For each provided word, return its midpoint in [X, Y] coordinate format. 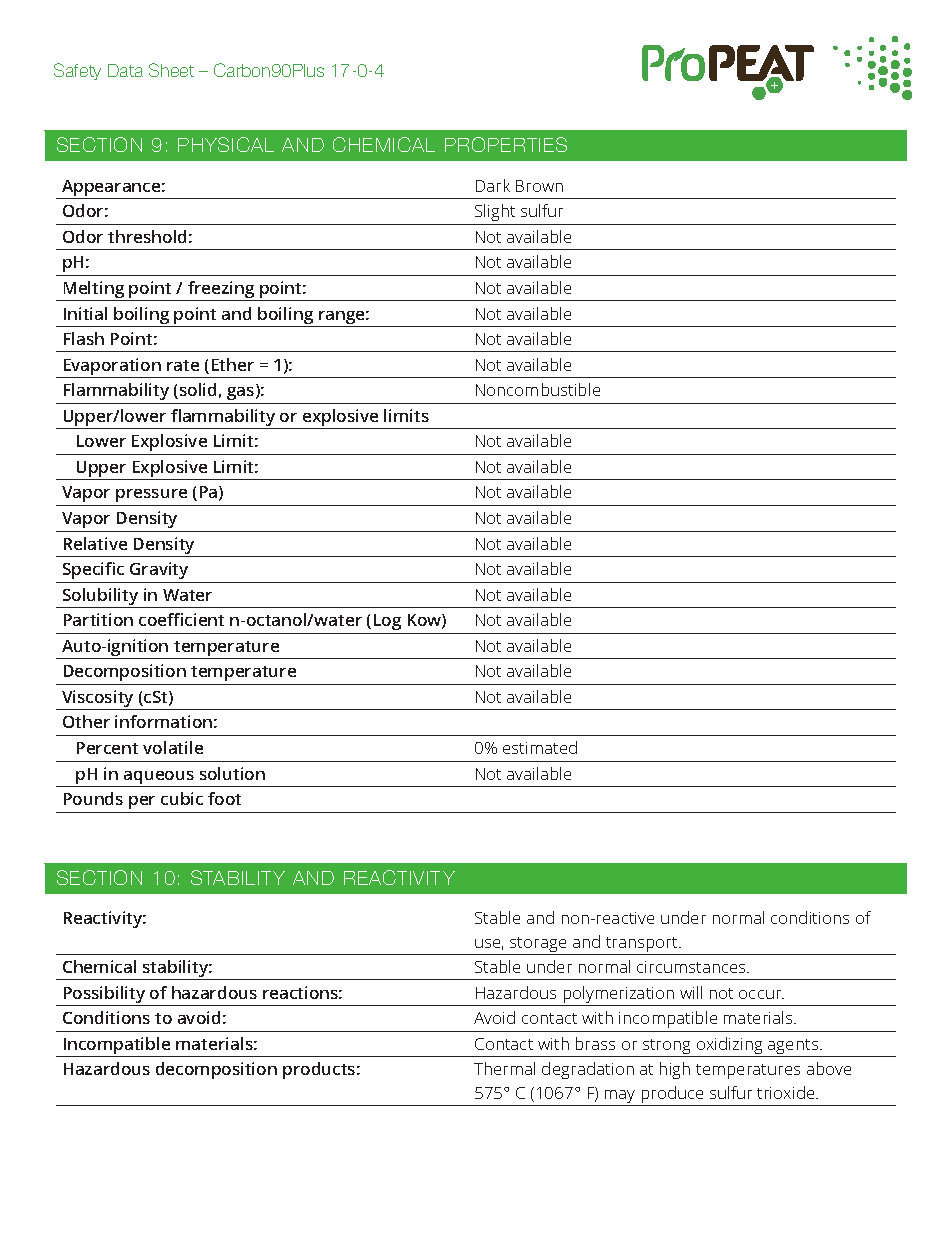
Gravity [159, 570]
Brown [539, 186]
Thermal [504, 1068]
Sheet [171, 70]
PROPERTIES [506, 144]
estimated [540, 747]
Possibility [104, 996]
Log [387, 622]
